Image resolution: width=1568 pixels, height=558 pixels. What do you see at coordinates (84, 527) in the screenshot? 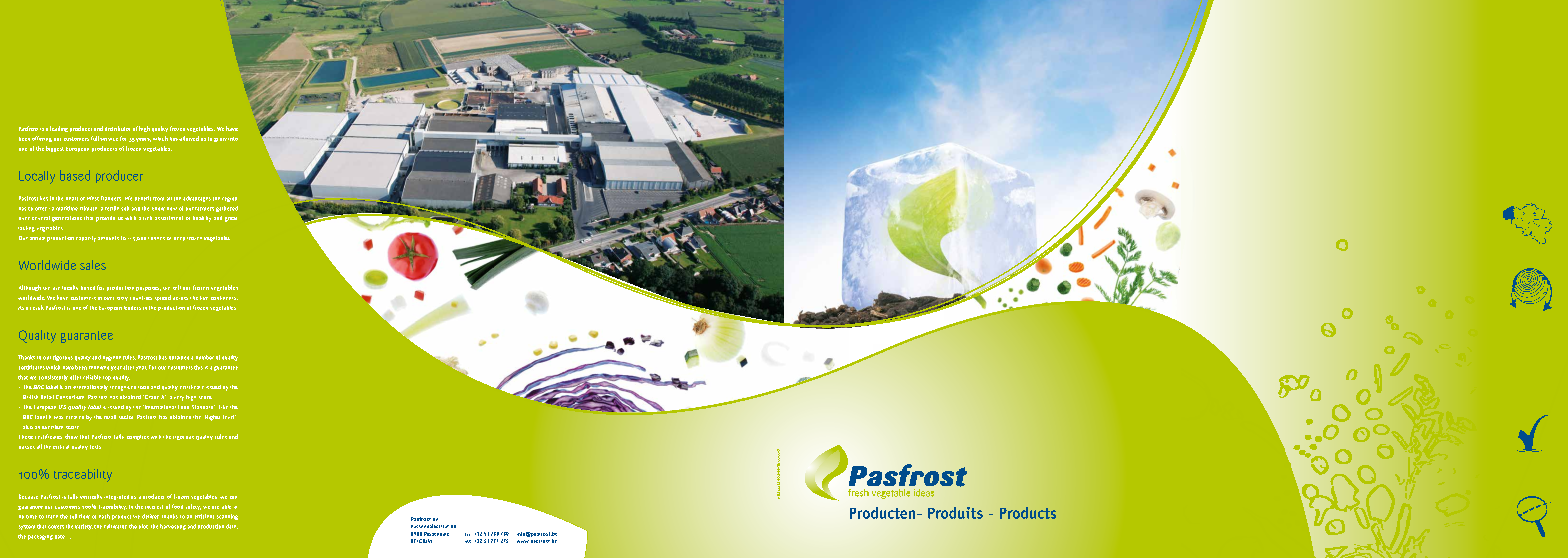
I see `variety` at bounding box center [84, 527].
